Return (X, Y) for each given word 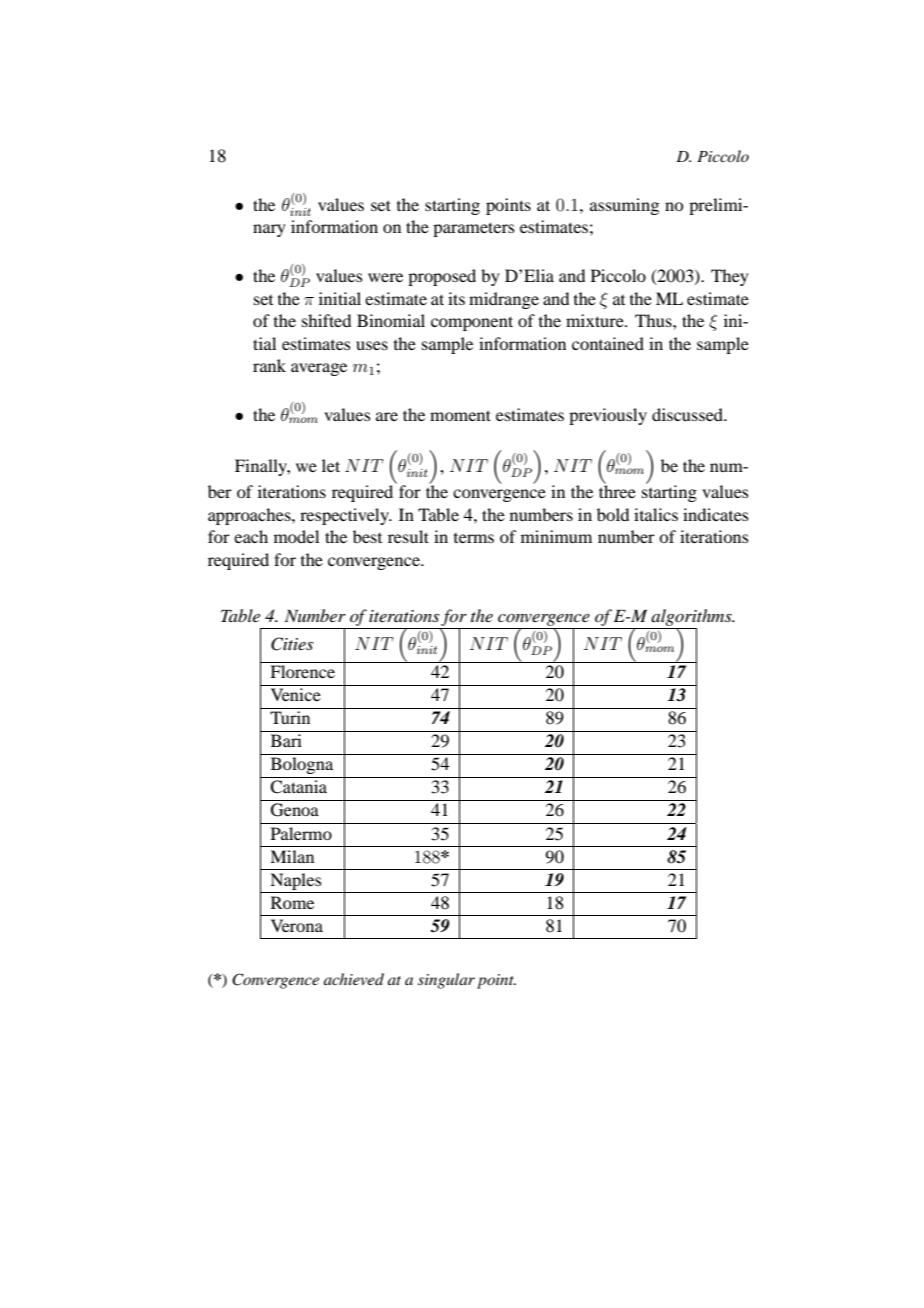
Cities (292, 644)
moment (460, 415)
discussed (689, 414)
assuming (624, 206)
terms (474, 538)
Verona (297, 925)
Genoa (295, 810)
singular (446, 981)
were (385, 277)
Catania (298, 787)
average (319, 369)
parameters (474, 229)
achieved (354, 979)
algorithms (691, 619)
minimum (556, 536)
